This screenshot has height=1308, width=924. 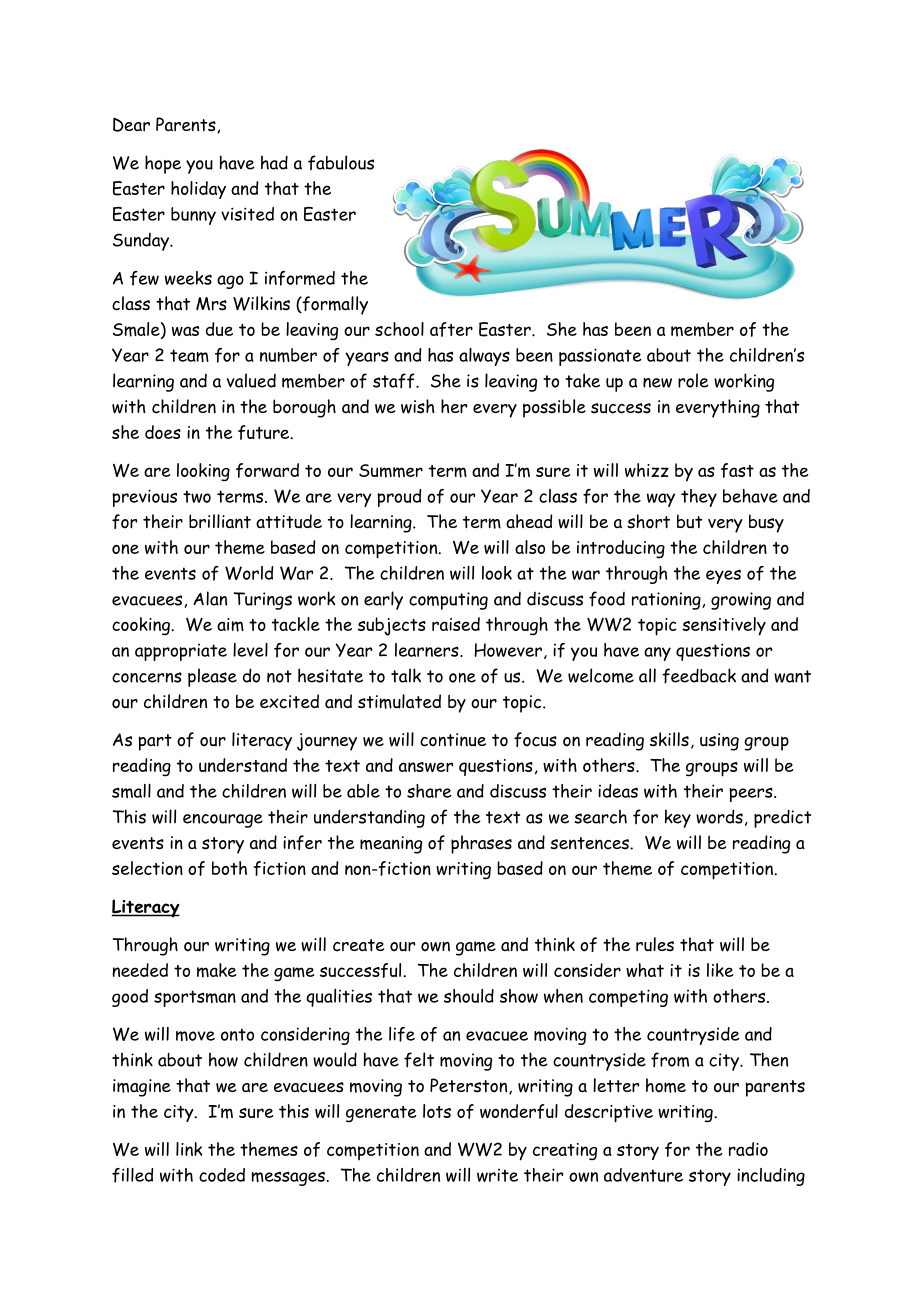 I want to click on continue, so click(x=453, y=740).
